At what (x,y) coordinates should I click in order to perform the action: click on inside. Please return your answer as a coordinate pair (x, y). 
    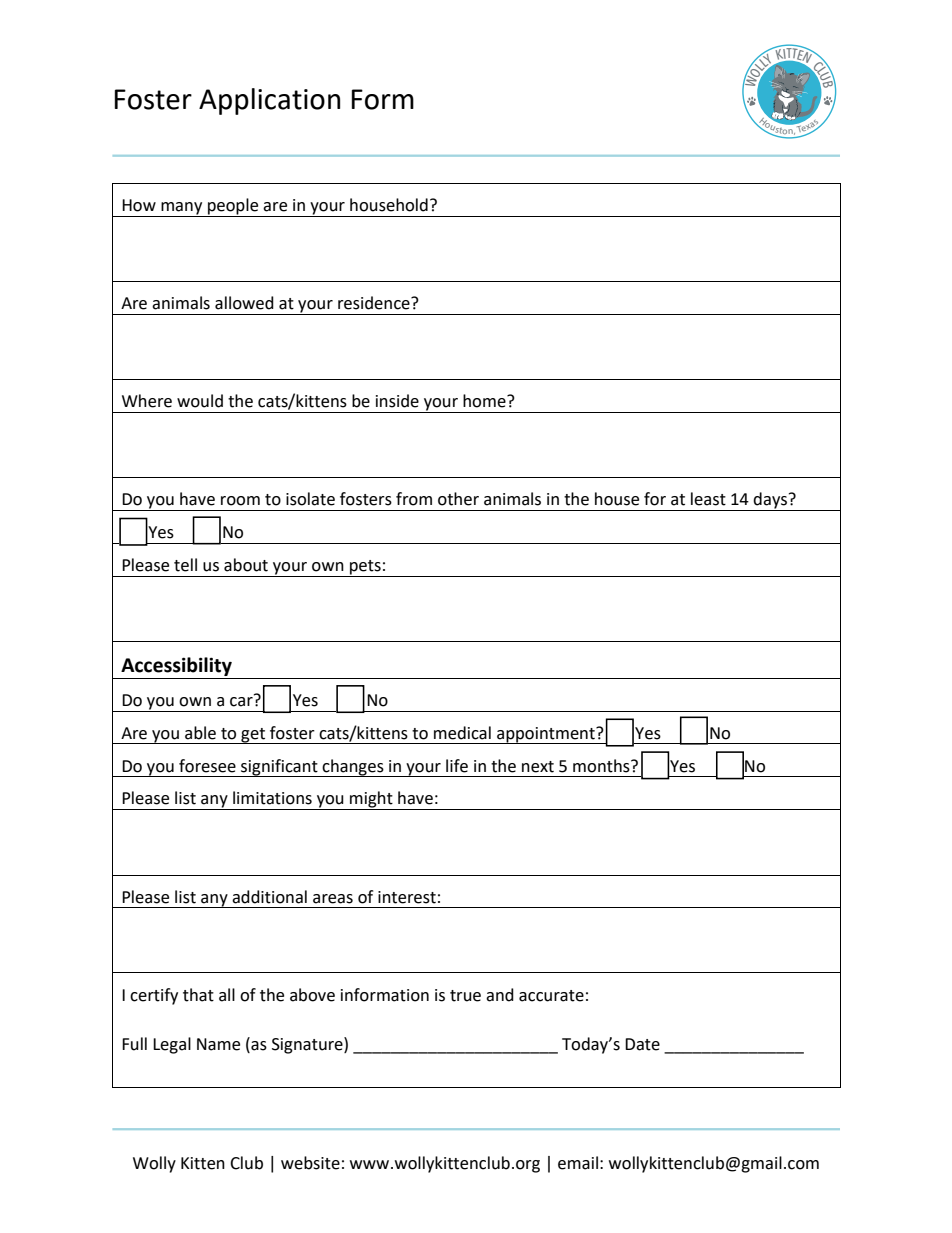
    Looking at the image, I should click on (397, 401).
